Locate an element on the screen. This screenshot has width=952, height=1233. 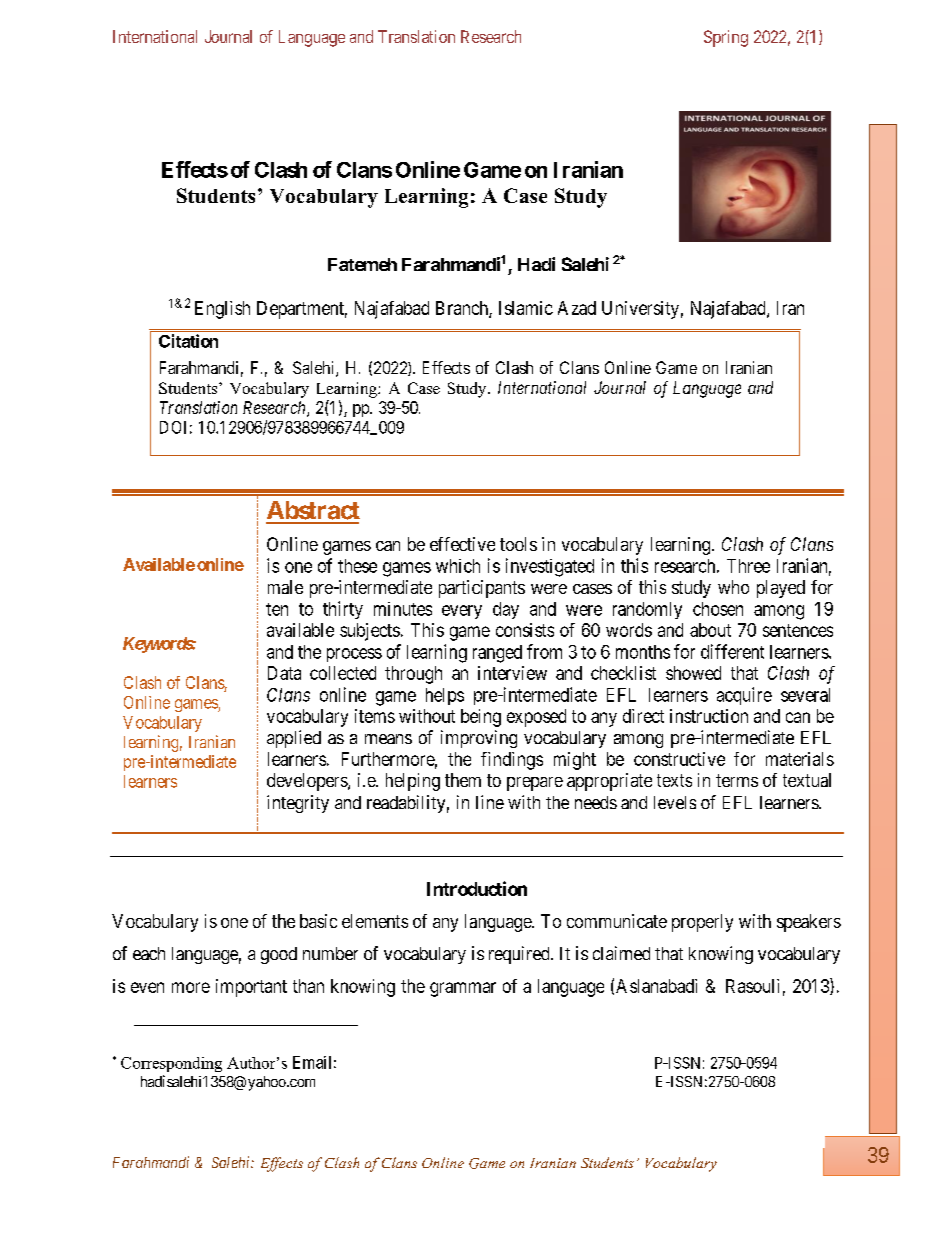
Three is located at coordinates (748, 566).
